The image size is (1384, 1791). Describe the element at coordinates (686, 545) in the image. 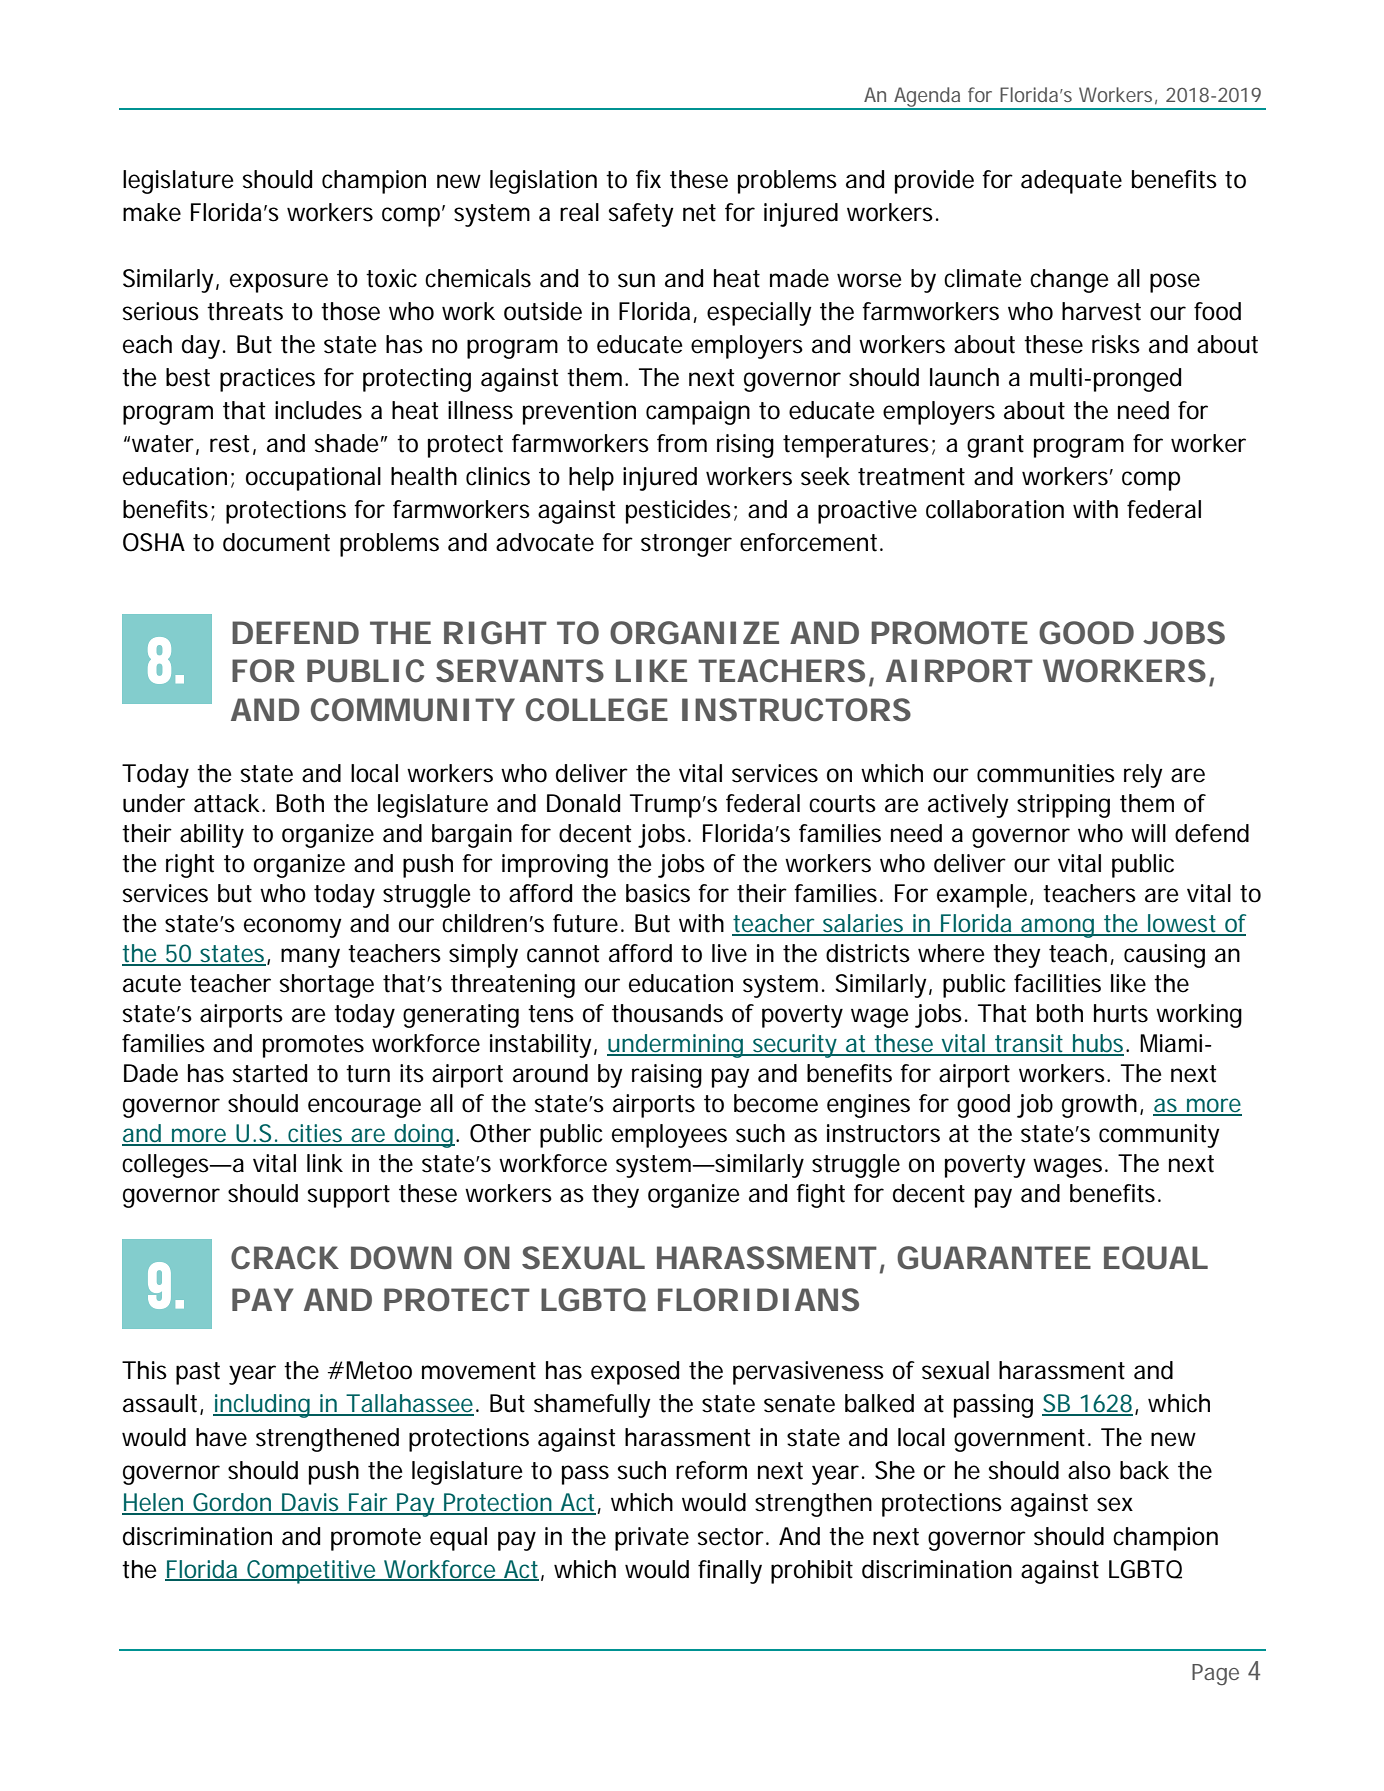

I see `stronger` at that location.
